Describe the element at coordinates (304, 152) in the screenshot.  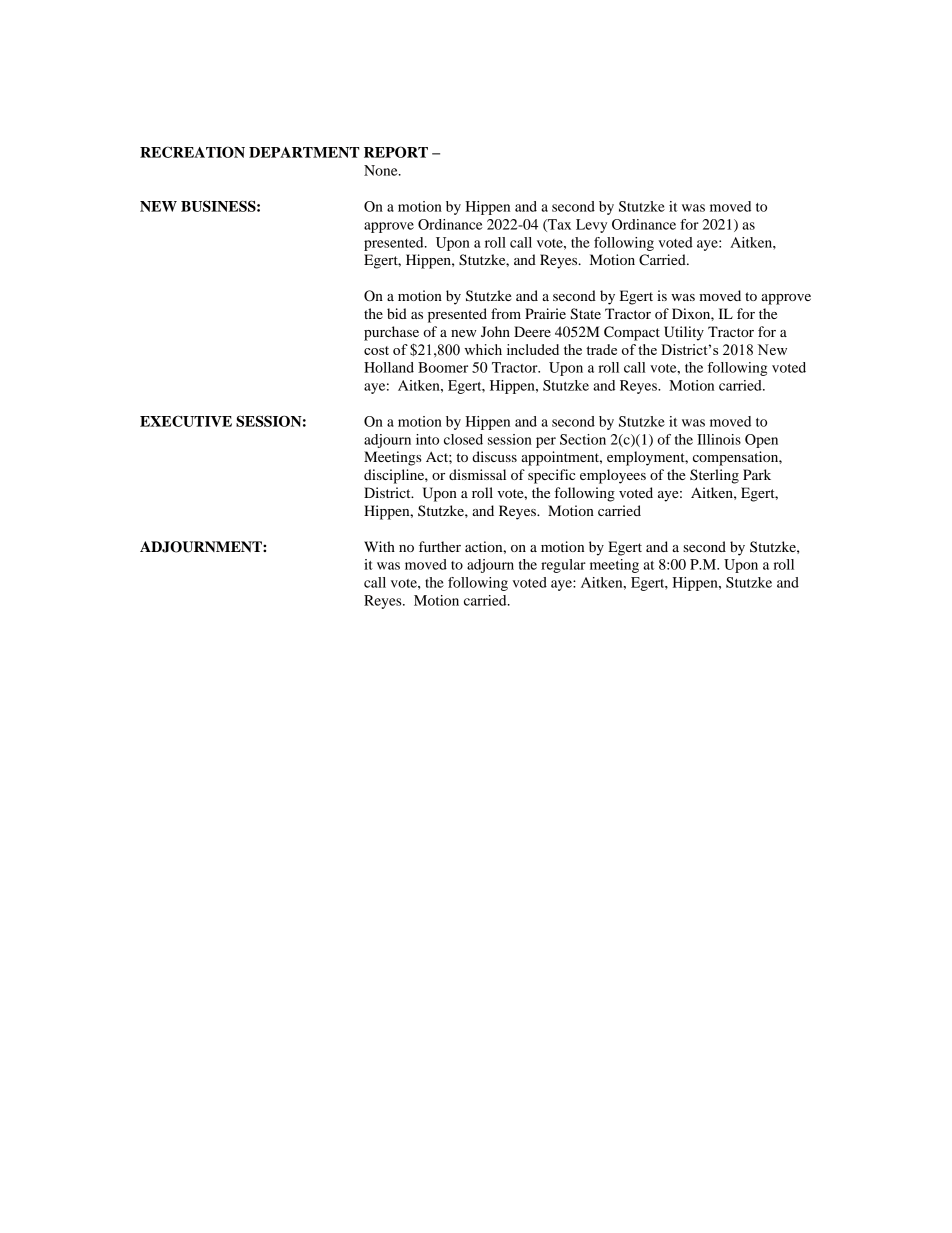
I see `DEPARTMENT` at that location.
